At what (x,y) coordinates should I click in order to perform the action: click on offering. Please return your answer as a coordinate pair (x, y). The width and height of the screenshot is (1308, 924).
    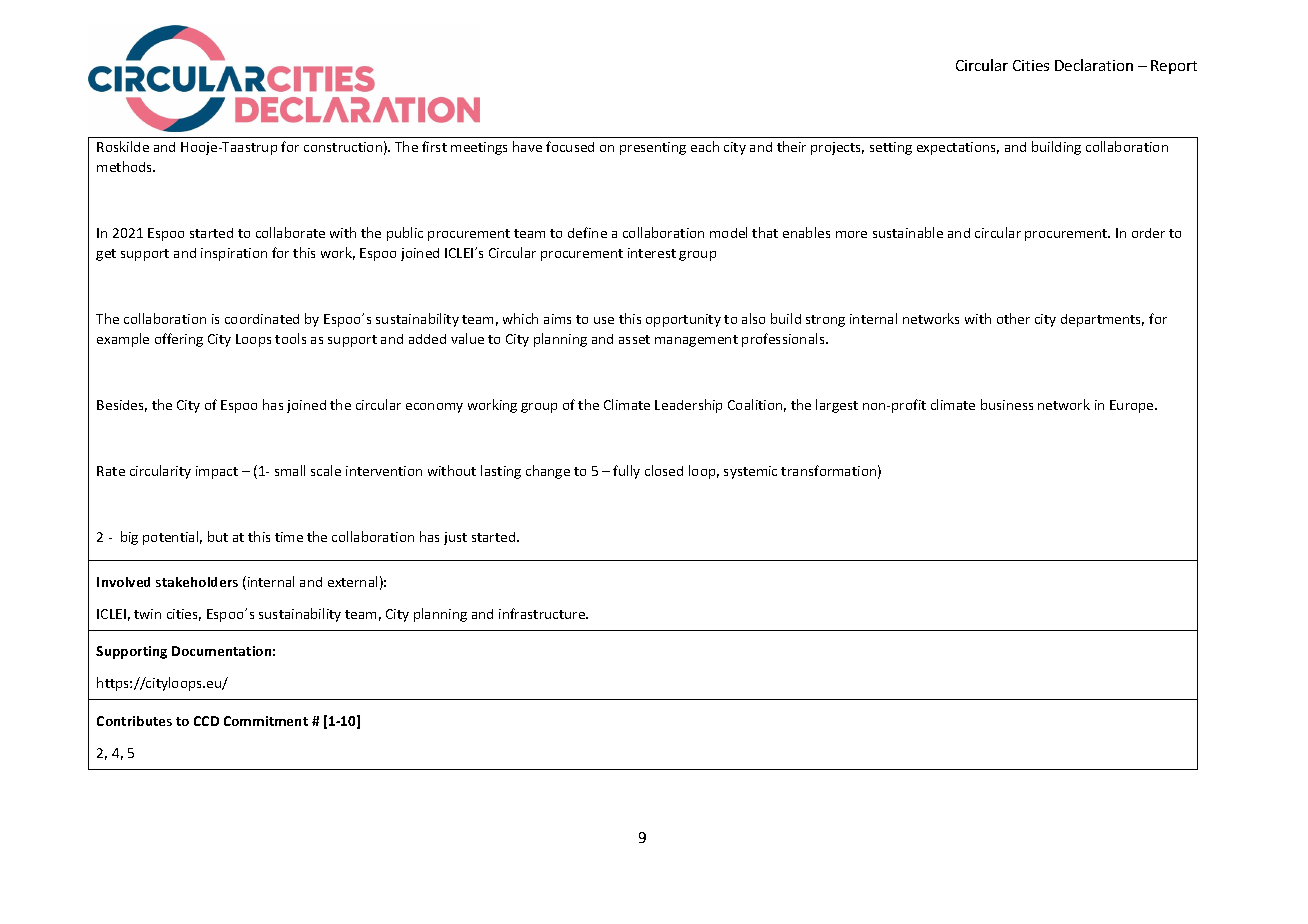
    Looking at the image, I should click on (179, 340).
